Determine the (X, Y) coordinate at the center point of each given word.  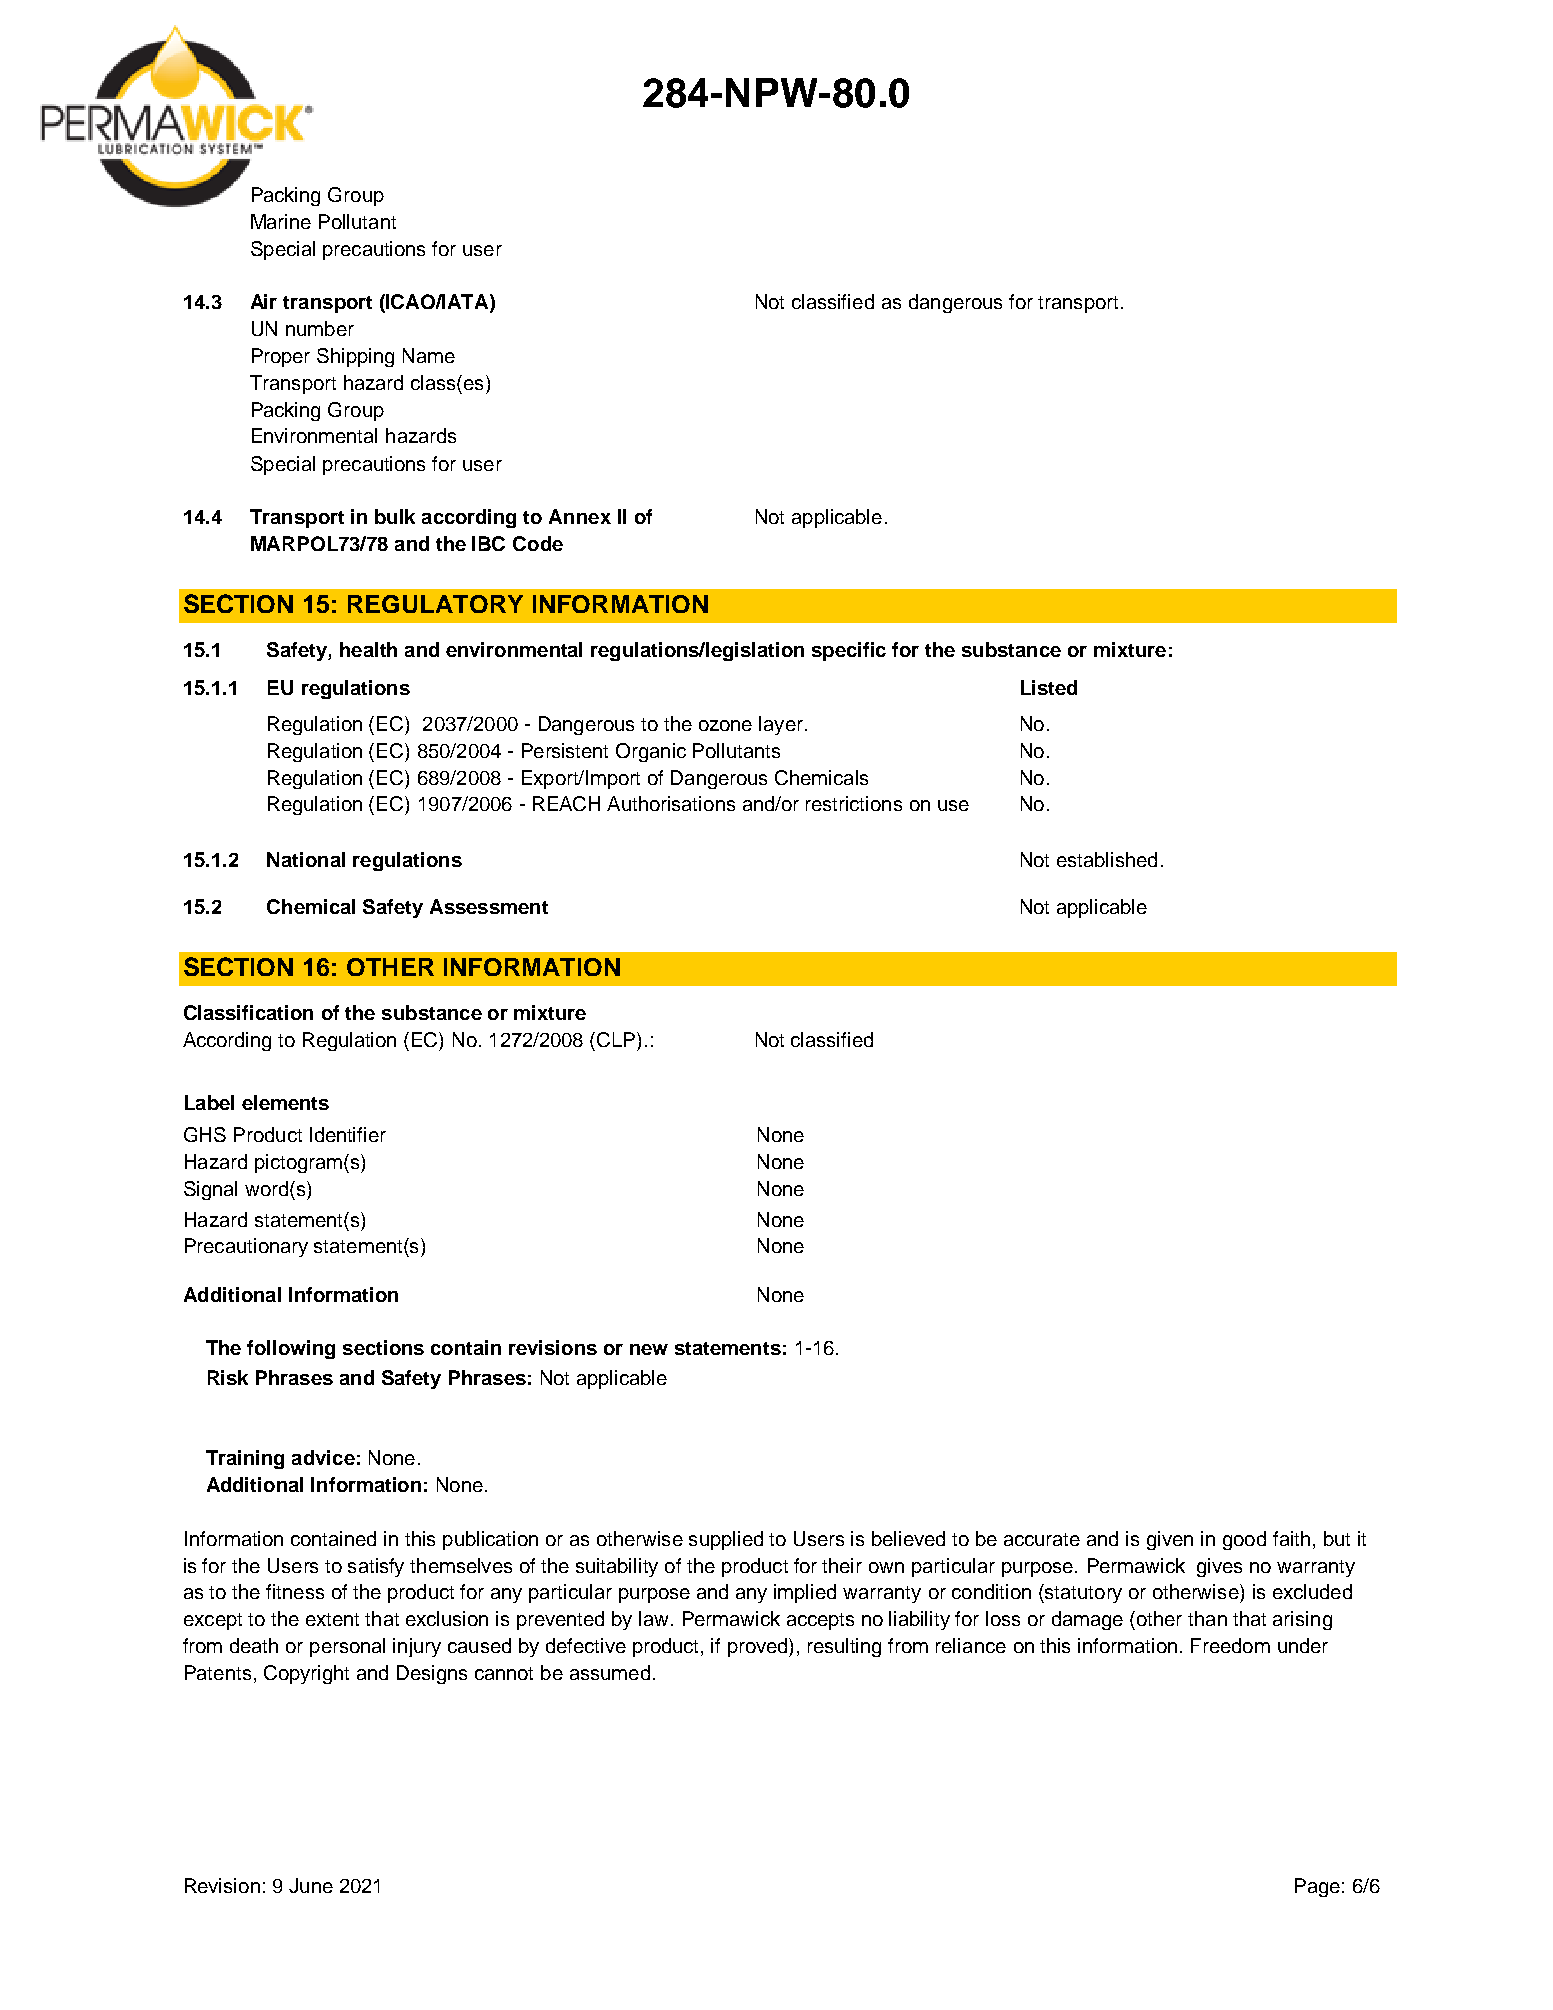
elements (285, 1102)
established (1107, 859)
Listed (1049, 687)
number (320, 328)
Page (1317, 1887)
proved (759, 1647)
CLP (617, 1039)
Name (429, 355)
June (311, 1885)
